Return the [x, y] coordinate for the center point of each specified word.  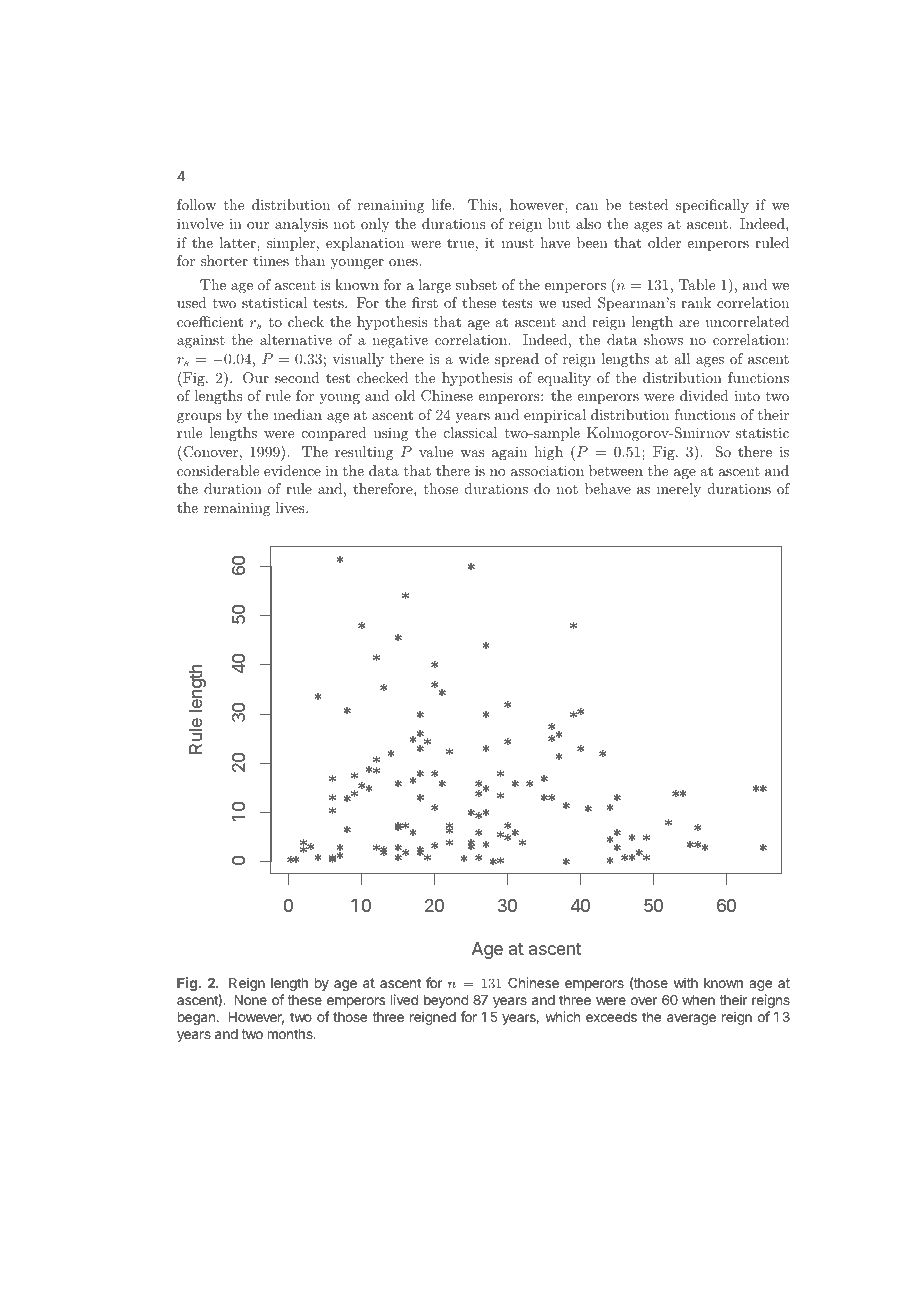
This [484, 204]
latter [238, 242]
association [547, 470]
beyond [446, 1001]
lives [291, 507]
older [664, 242]
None [250, 1000]
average [691, 1019]
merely [679, 490]
